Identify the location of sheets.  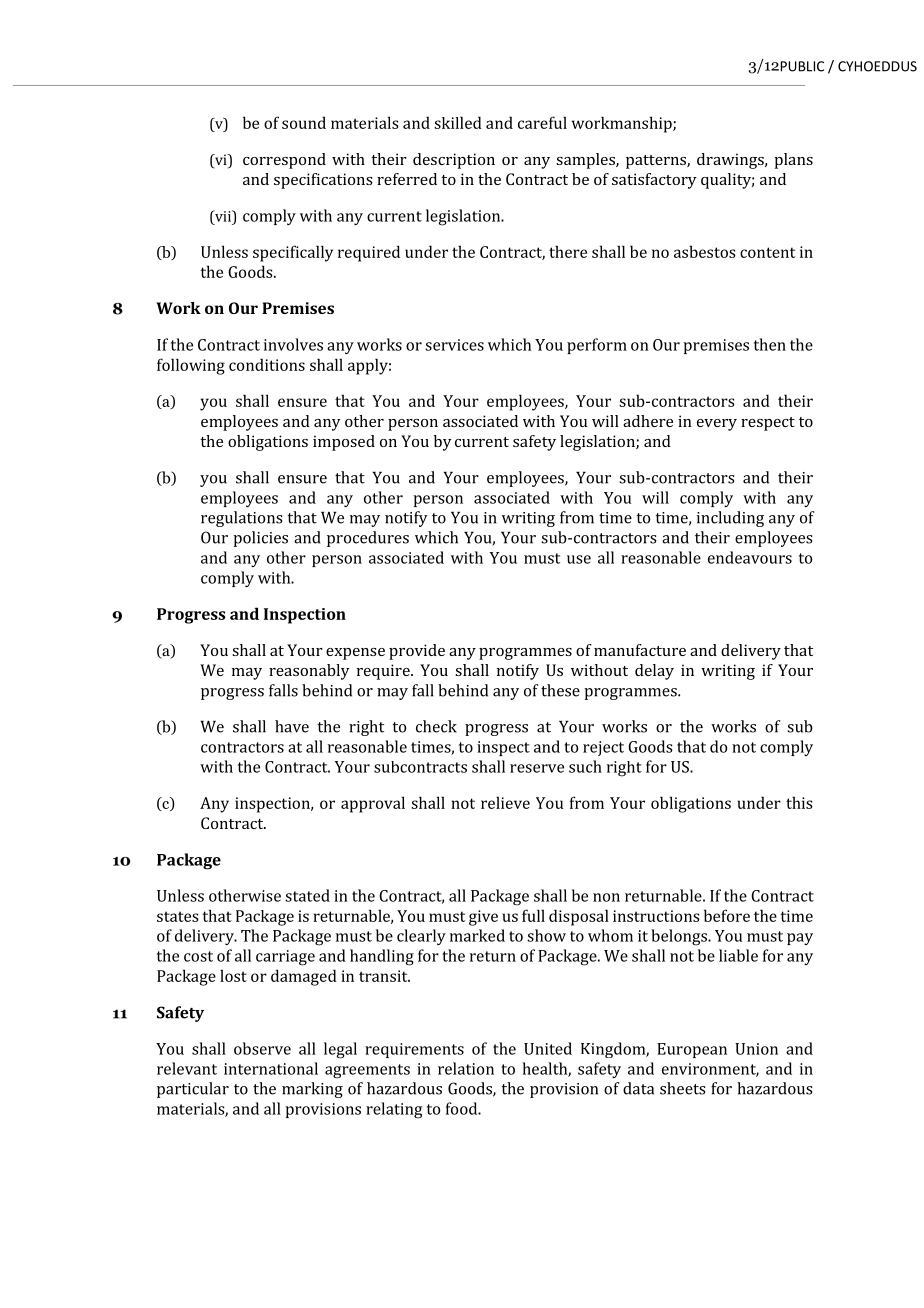
(682, 1088).
